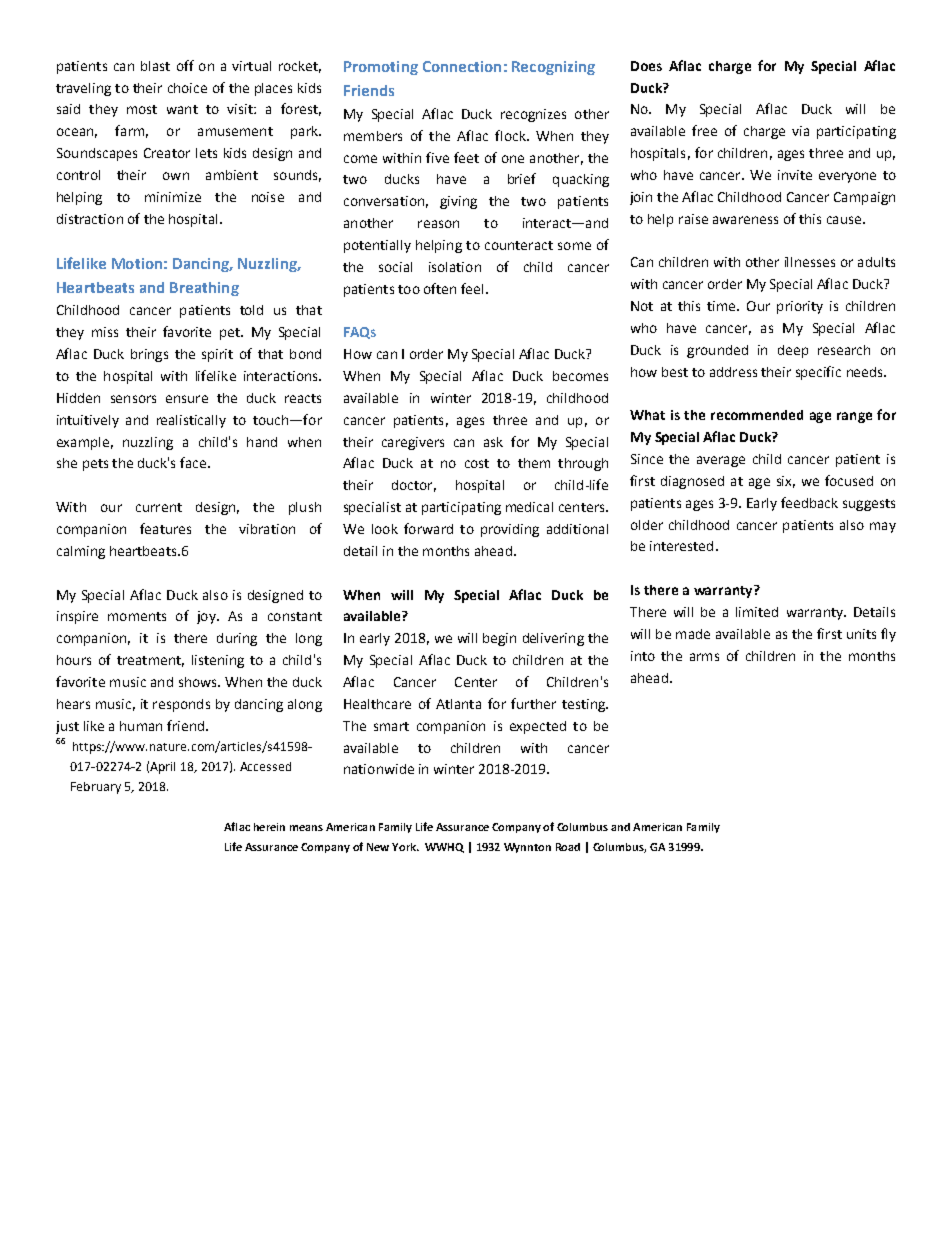  What do you see at coordinates (187, 88) in the screenshot?
I see `choice` at bounding box center [187, 88].
